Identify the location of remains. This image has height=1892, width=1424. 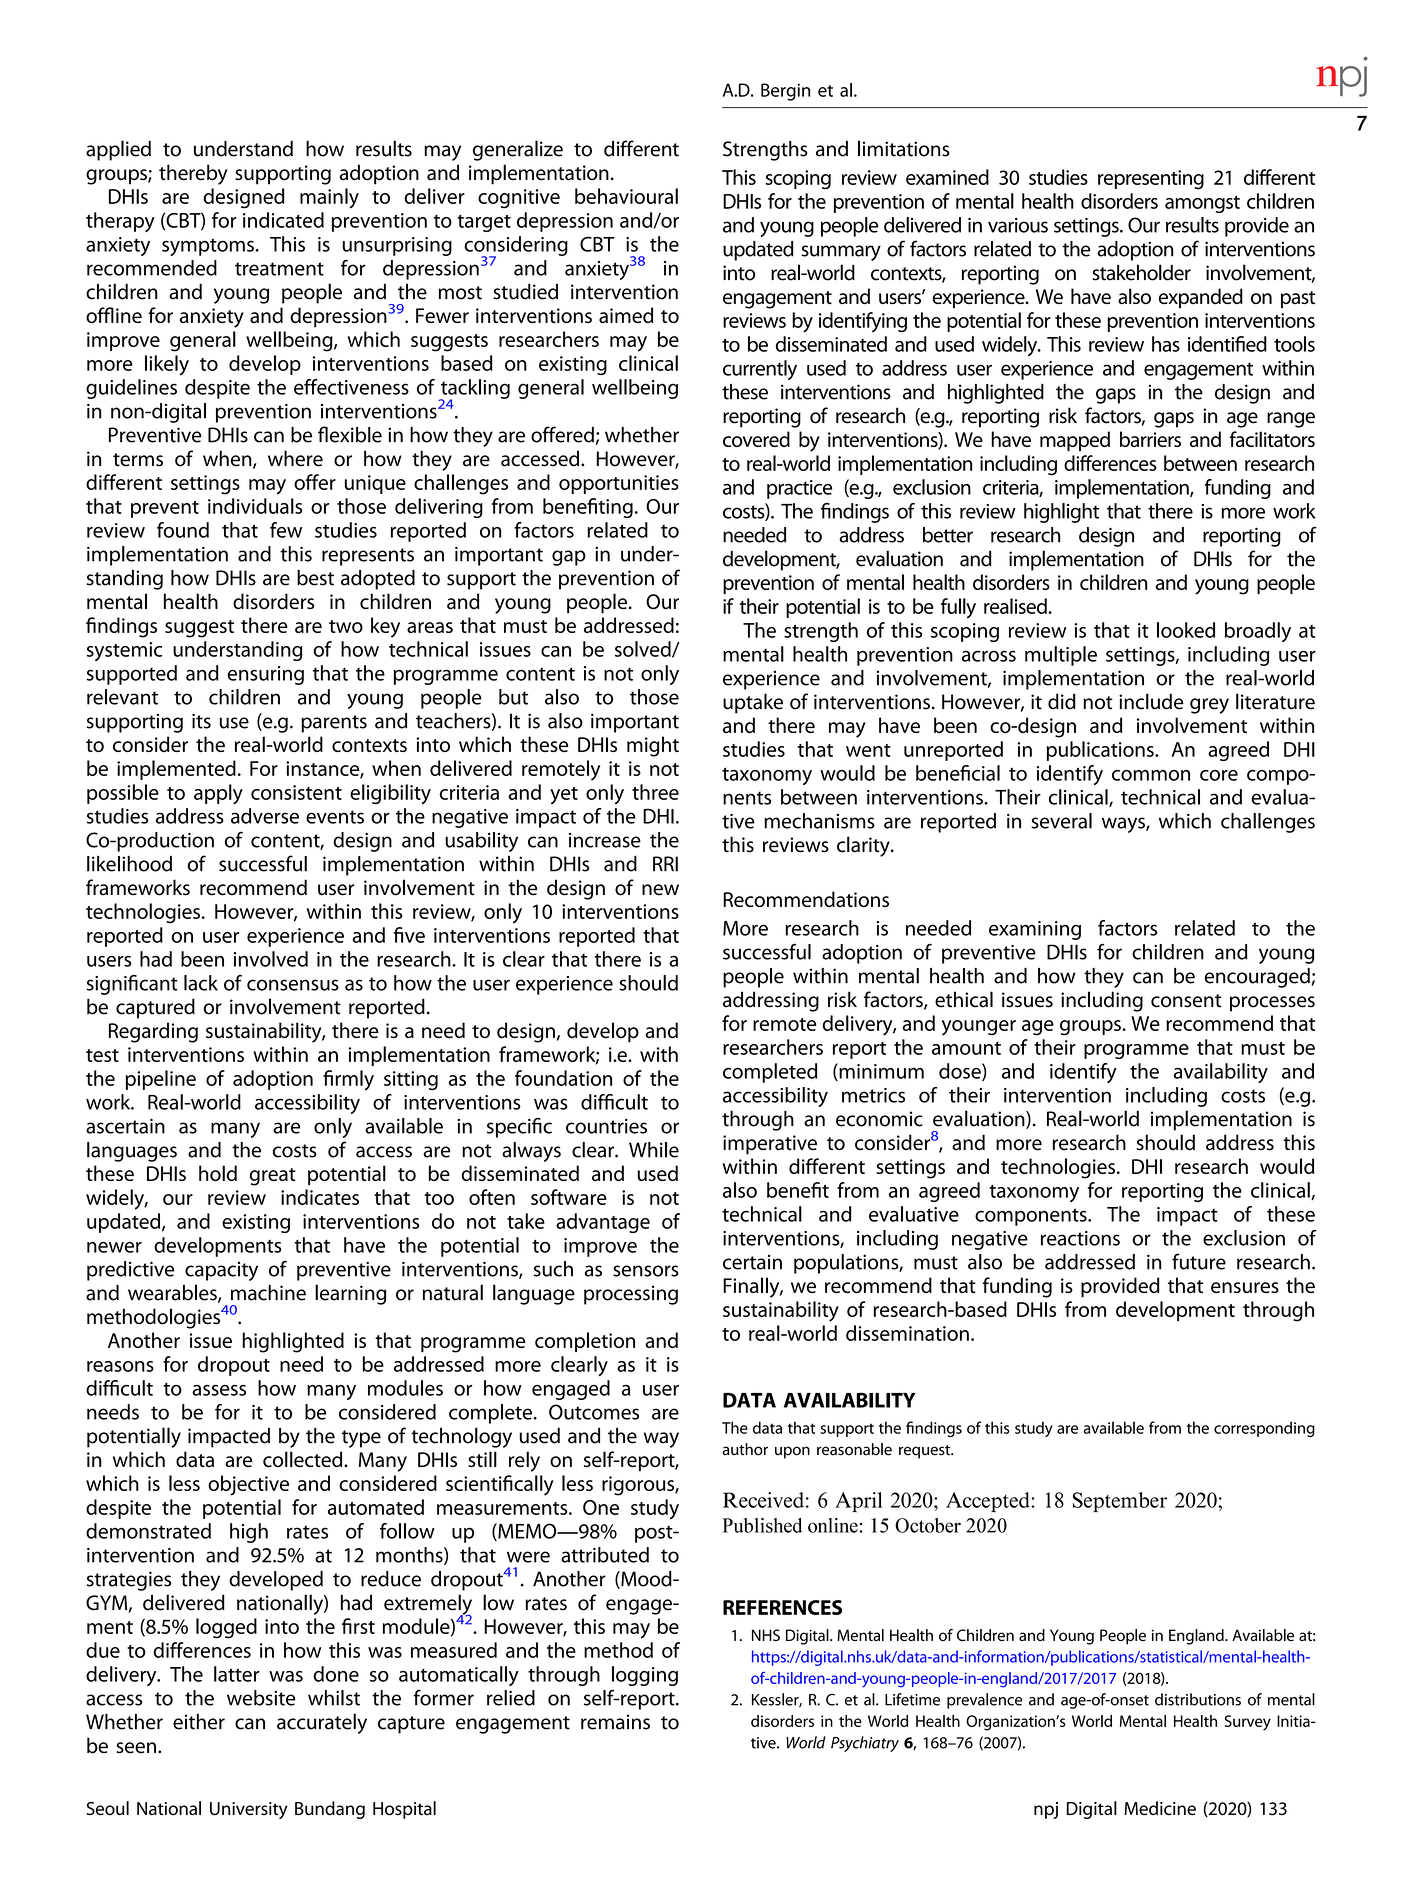
(615, 1722).
